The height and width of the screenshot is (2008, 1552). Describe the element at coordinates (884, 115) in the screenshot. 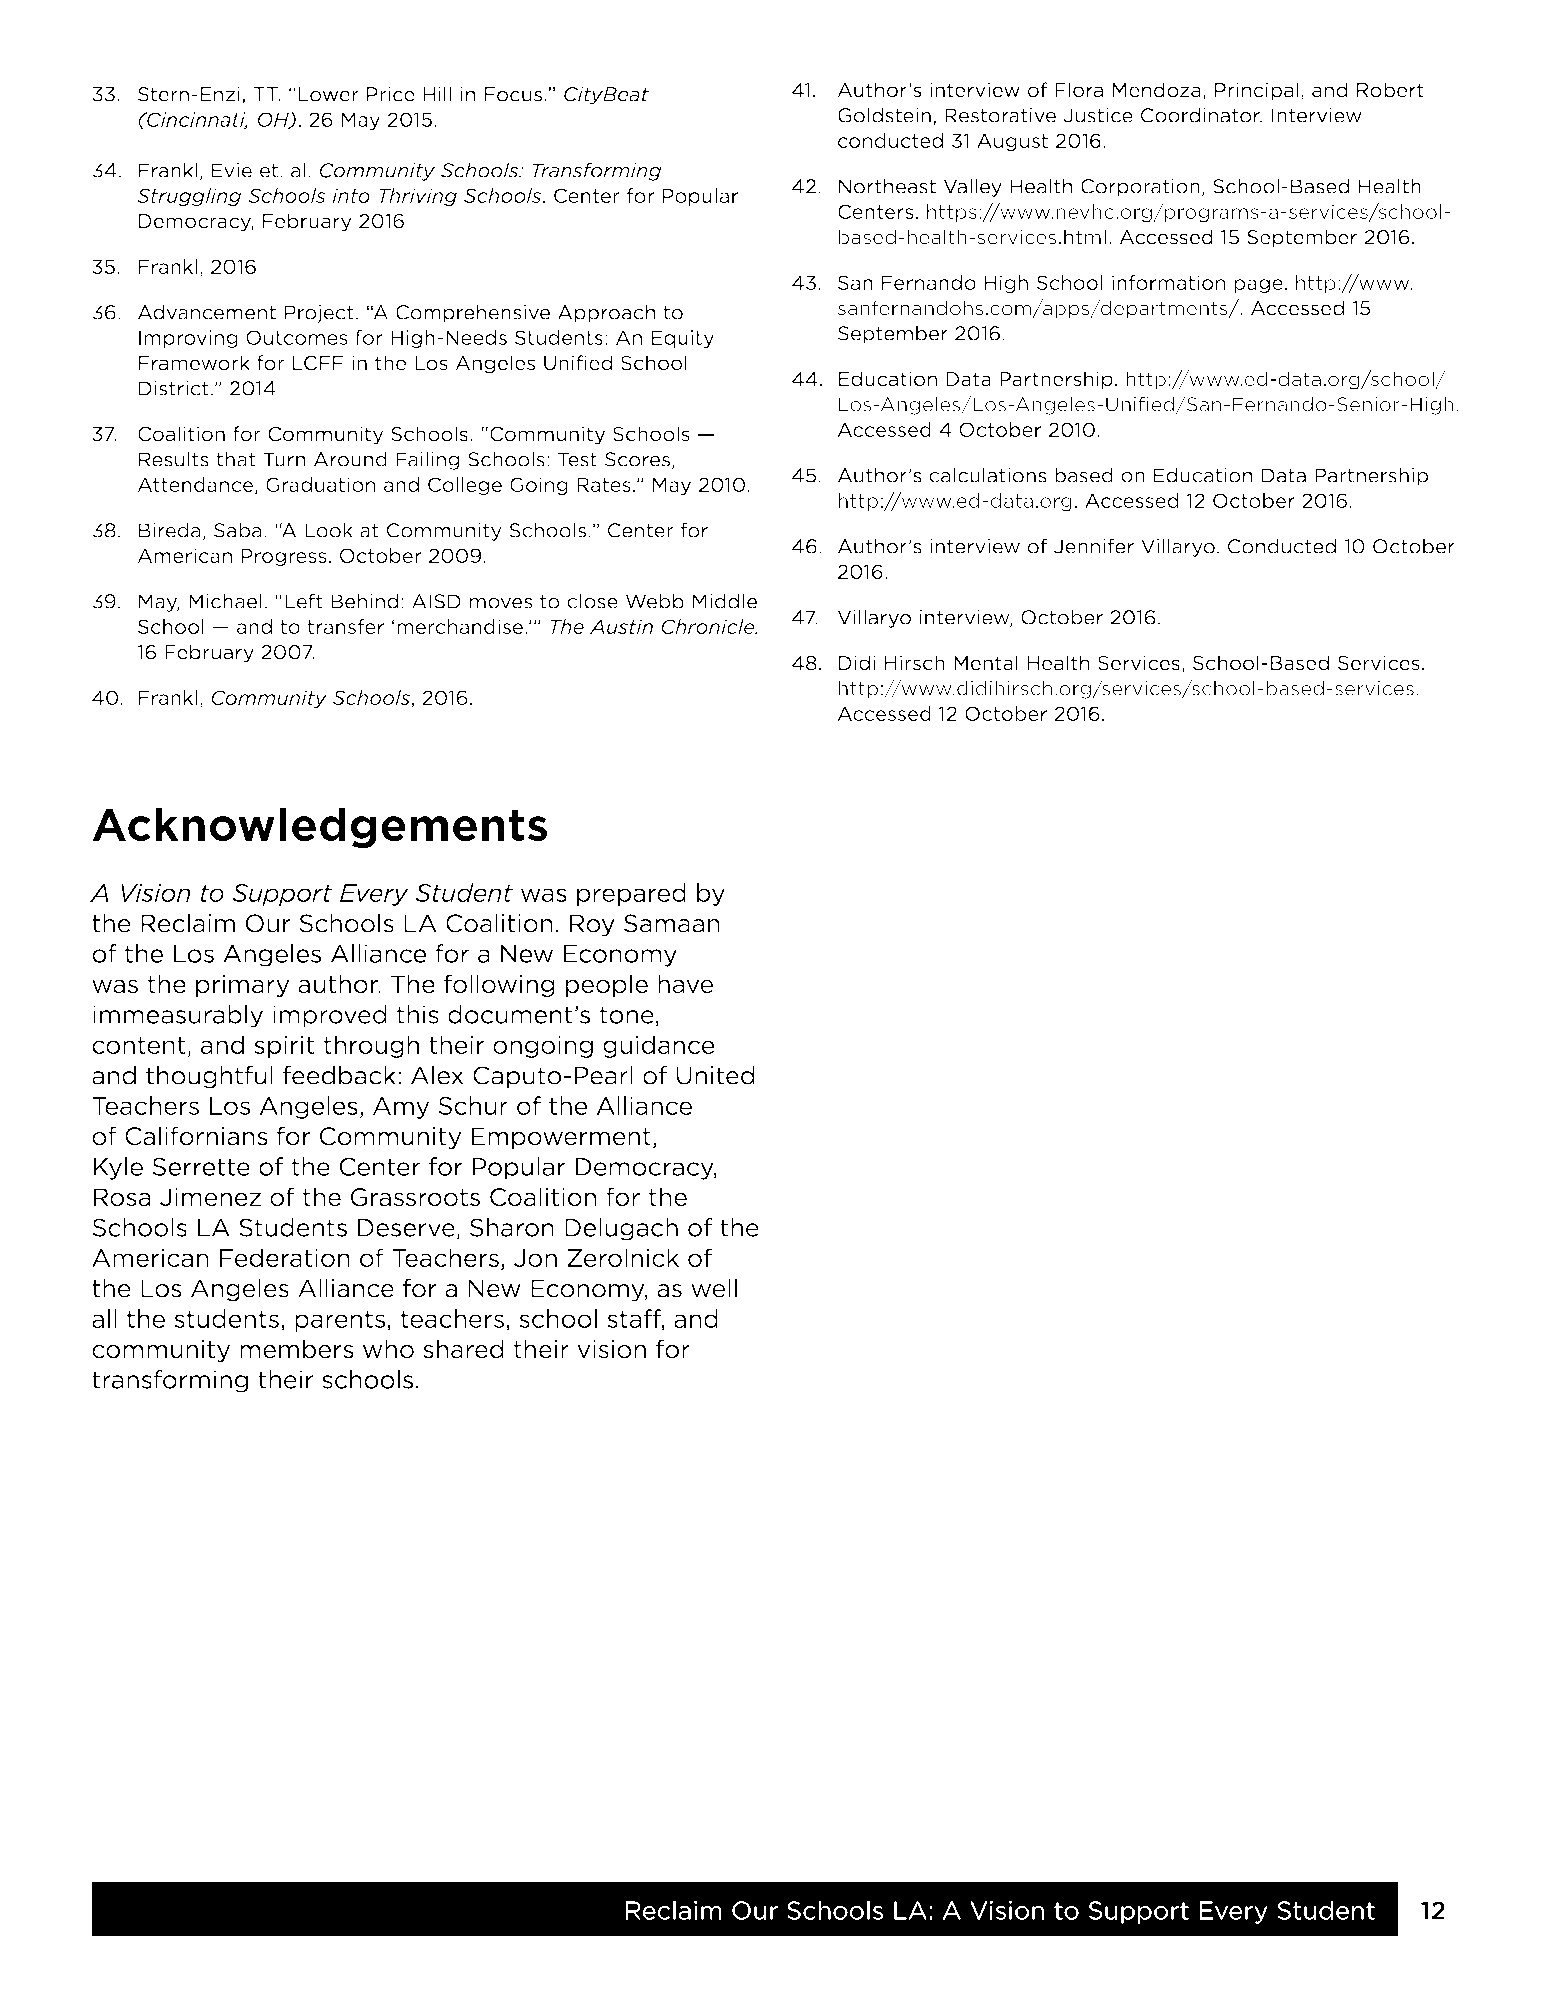

I see `Goldstein` at that location.
